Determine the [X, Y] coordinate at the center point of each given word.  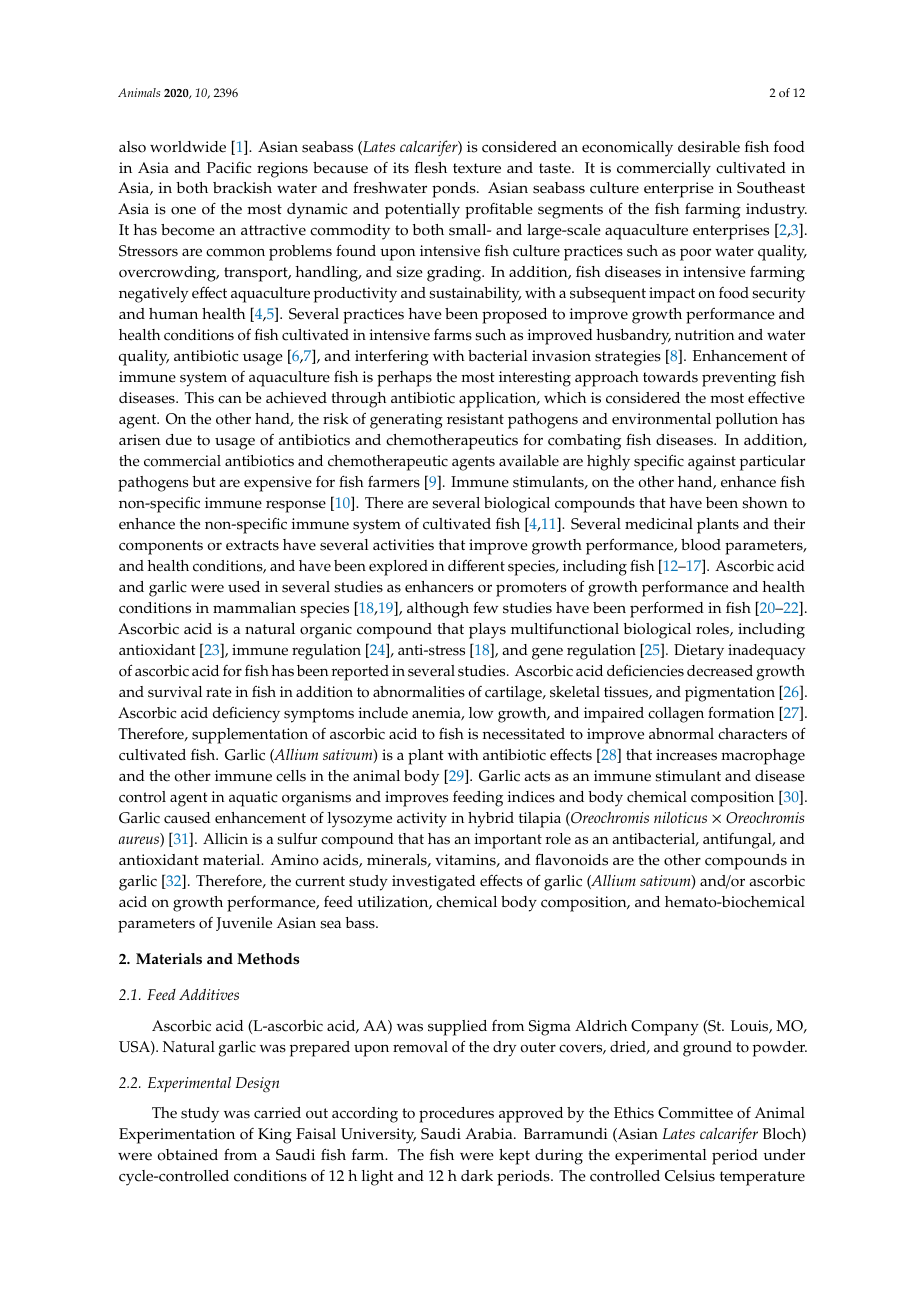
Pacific [229, 168]
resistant [475, 419]
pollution [747, 421]
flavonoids [571, 859]
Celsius [690, 1176]
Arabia [490, 1133]
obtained [188, 1155]
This [199, 398]
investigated [434, 883]
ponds [455, 190]
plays [487, 631]
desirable [709, 147]
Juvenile [244, 924]
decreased [720, 671]
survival [175, 692]
